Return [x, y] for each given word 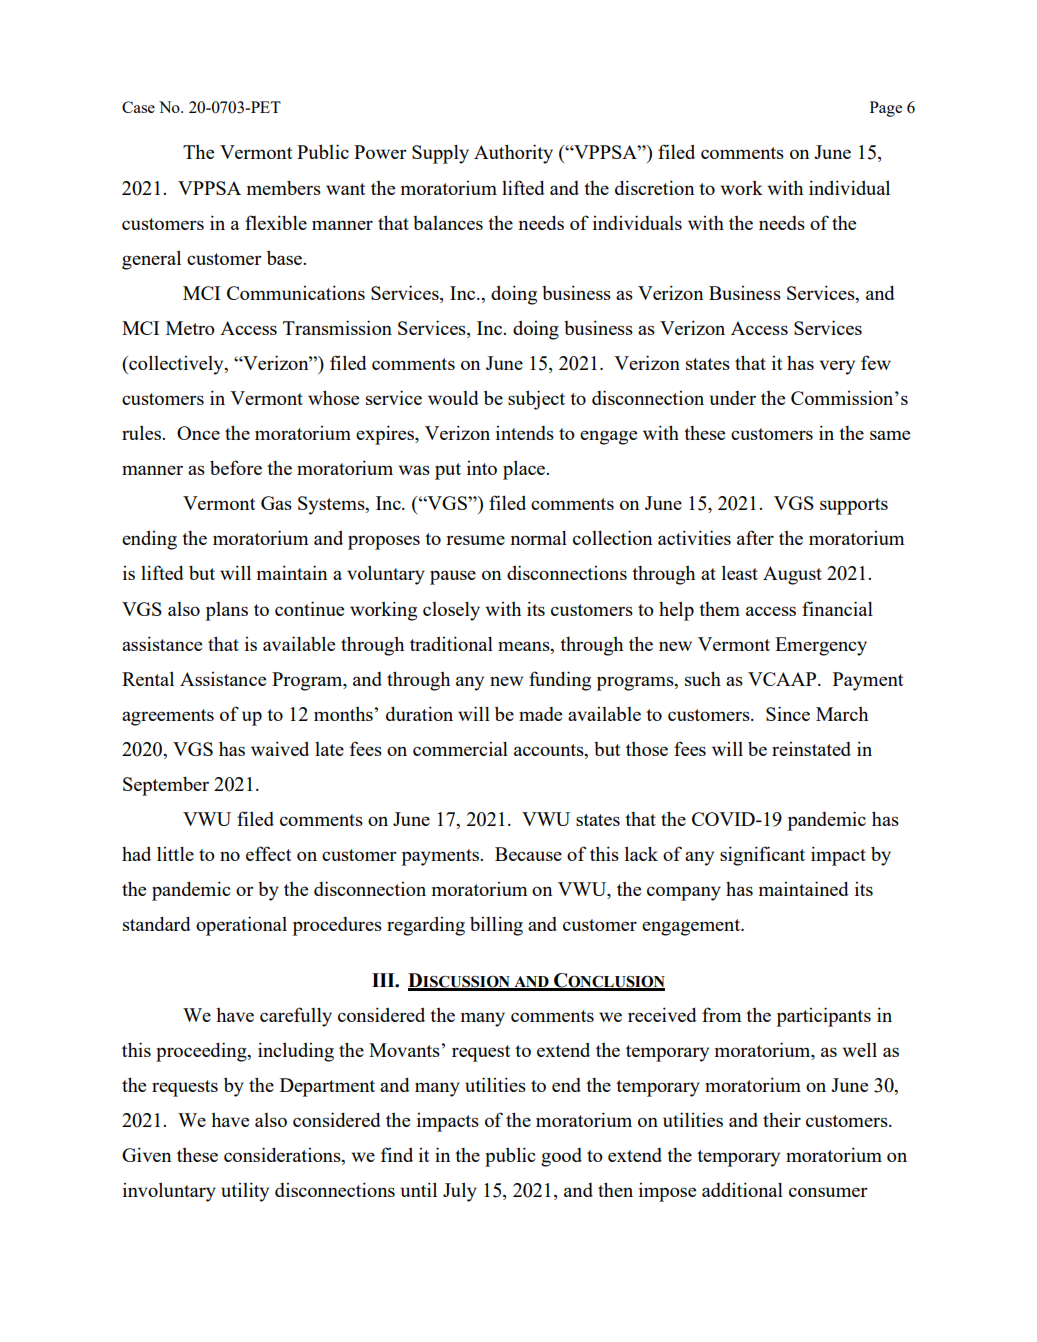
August [792, 575]
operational [241, 926]
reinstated [811, 749]
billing [496, 926]
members [284, 187]
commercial [460, 748]
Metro [190, 328]
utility [245, 1192]
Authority [513, 154]
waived [280, 748]
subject [536, 400]
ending [149, 540]
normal [539, 537]
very [837, 367]
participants [823, 1017]
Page [886, 109]
